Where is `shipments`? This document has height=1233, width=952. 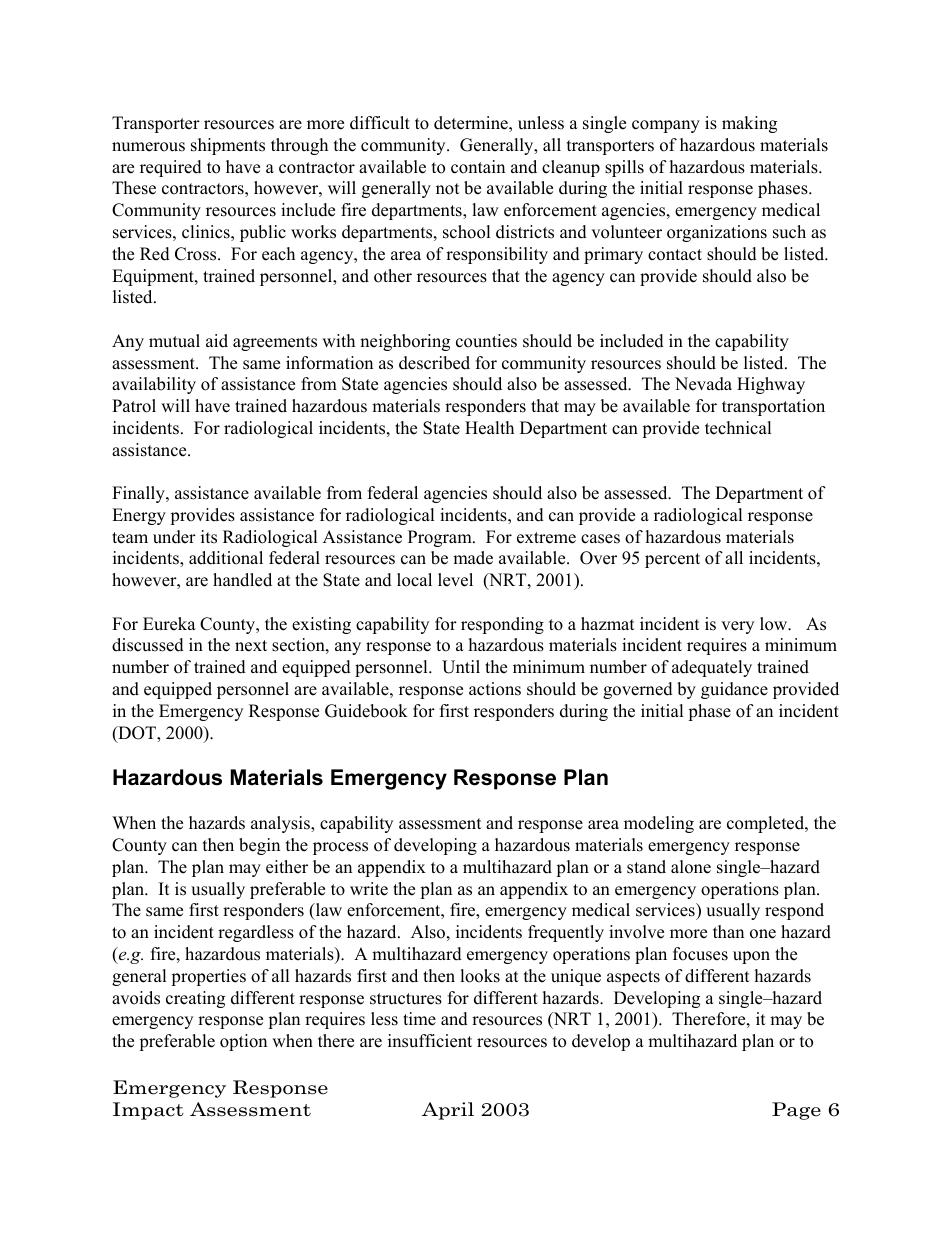 shipments is located at coordinates (228, 146).
